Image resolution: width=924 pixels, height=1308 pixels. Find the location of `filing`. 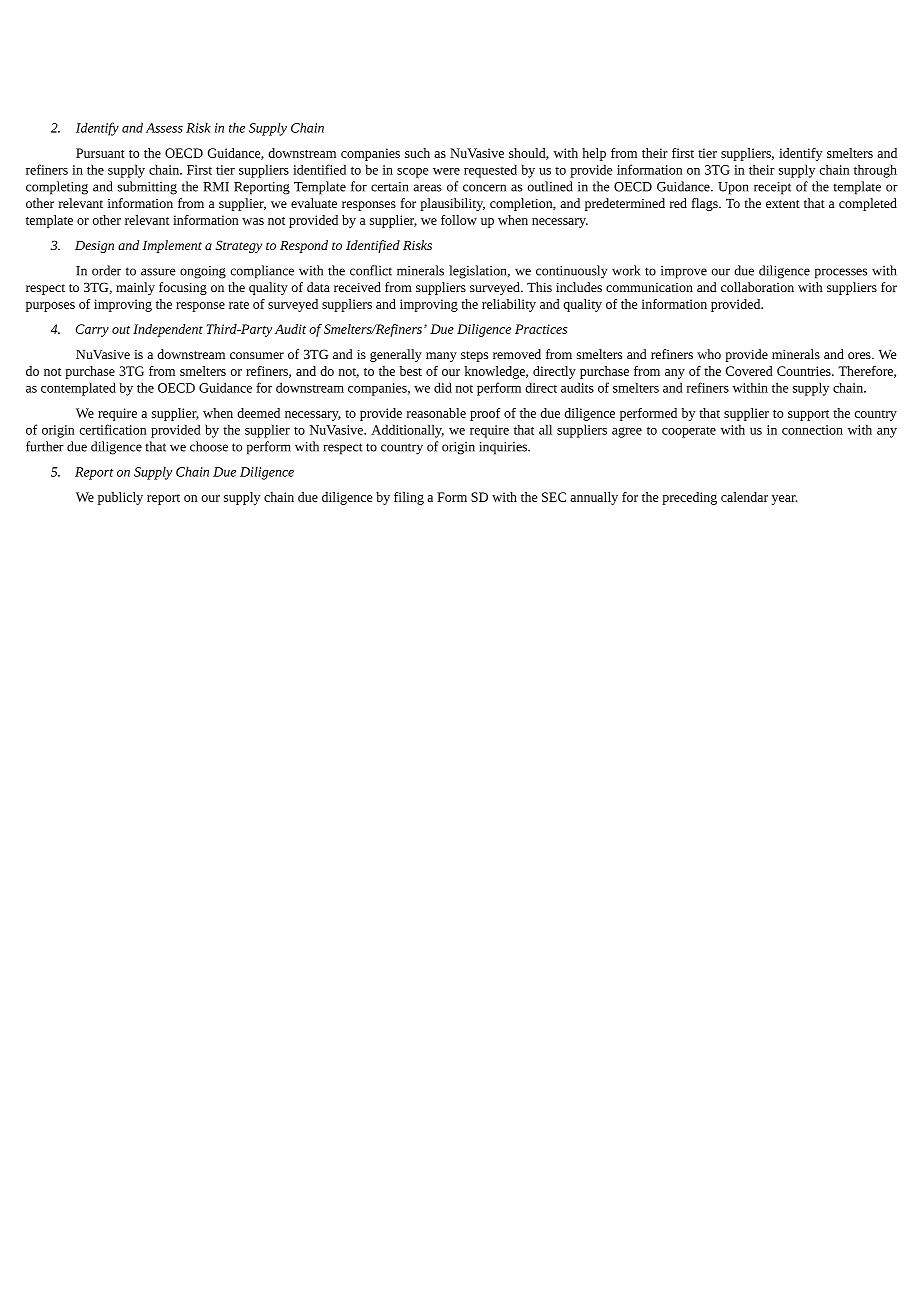

filing is located at coordinates (409, 498).
